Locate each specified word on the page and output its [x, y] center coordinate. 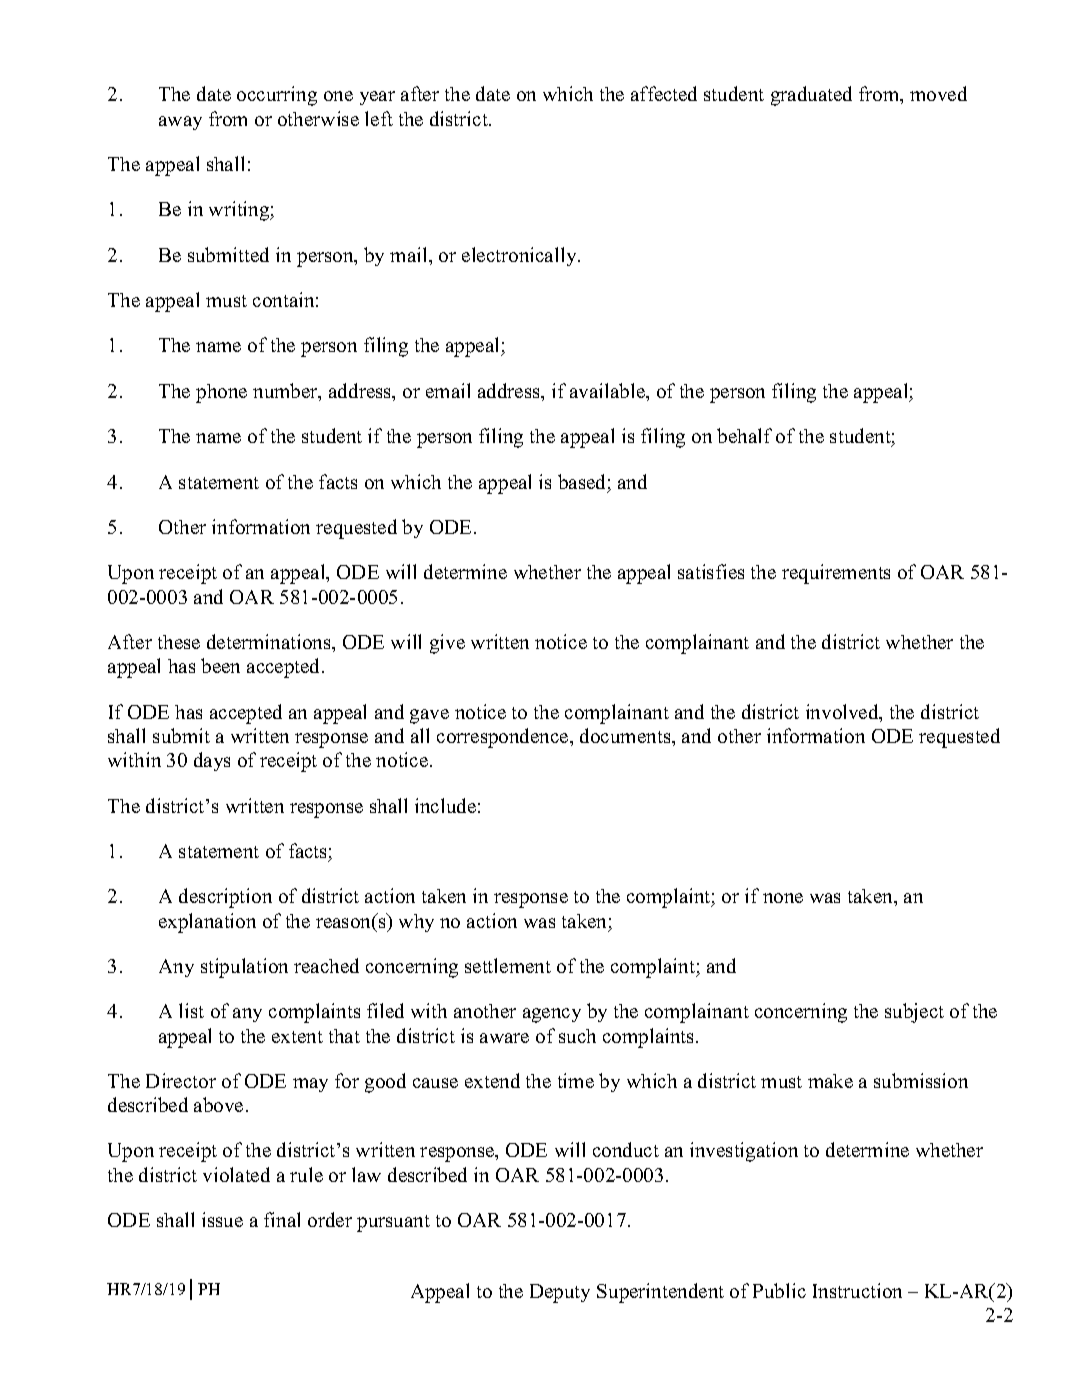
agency [552, 1015]
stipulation [244, 968]
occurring [277, 96]
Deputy [560, 1293]
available [609, 392]
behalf [744, 435]
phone [221, 393]
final [282, 1219]
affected [664, 93]
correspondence [504, 738]
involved [843, 713]
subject [914, 1013]
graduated [811, 96]
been [220, 665]
